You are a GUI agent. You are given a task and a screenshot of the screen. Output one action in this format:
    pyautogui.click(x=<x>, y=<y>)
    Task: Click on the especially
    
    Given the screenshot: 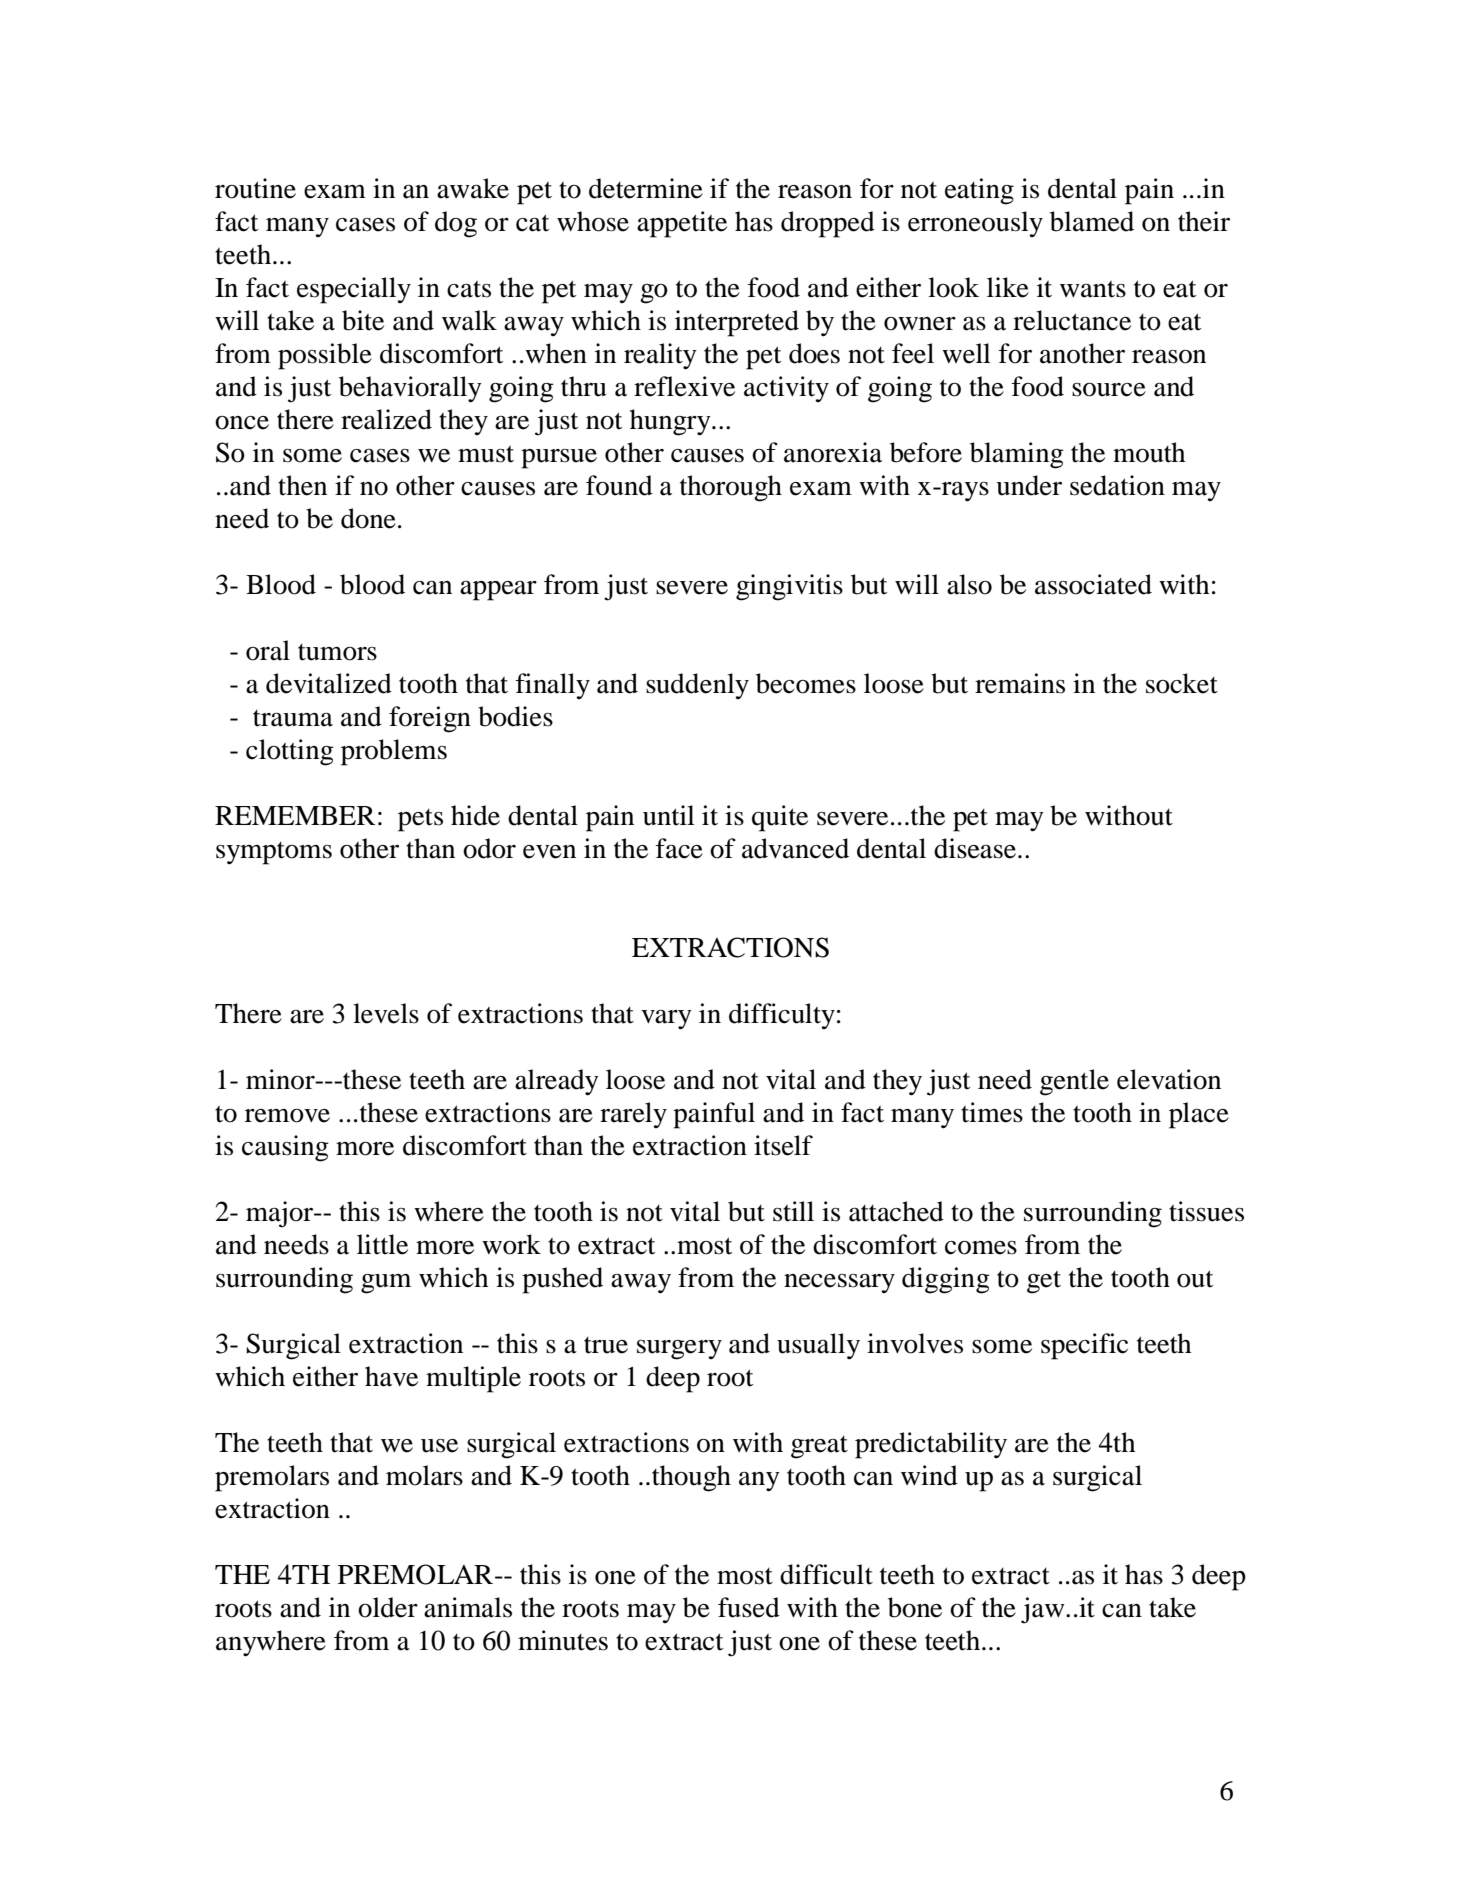 What is the action you would take?
    pyautogui.click(x=354, y=290)
